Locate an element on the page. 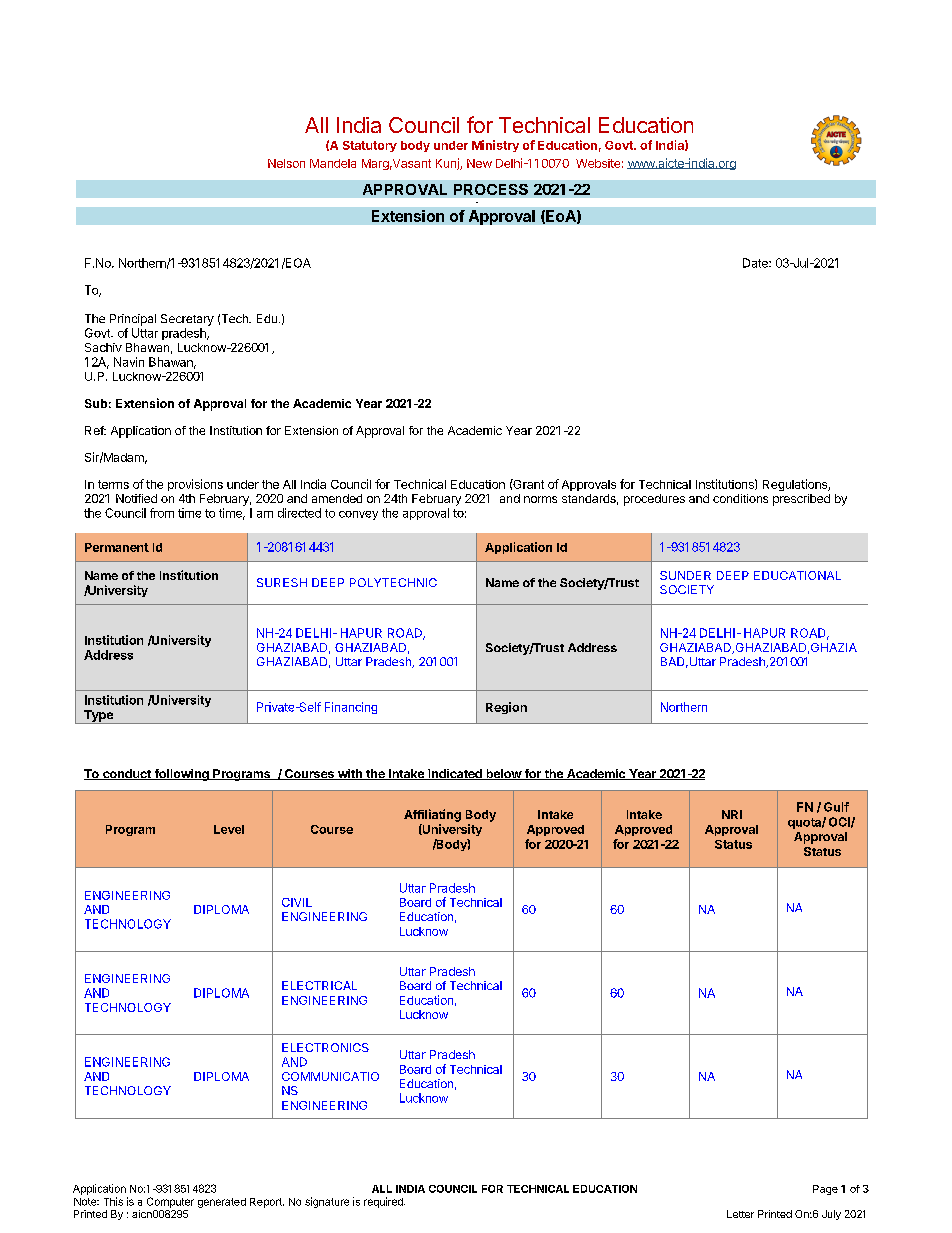 This page has width=952, height=1233. Gulf is located at coordinates (836, 807).
